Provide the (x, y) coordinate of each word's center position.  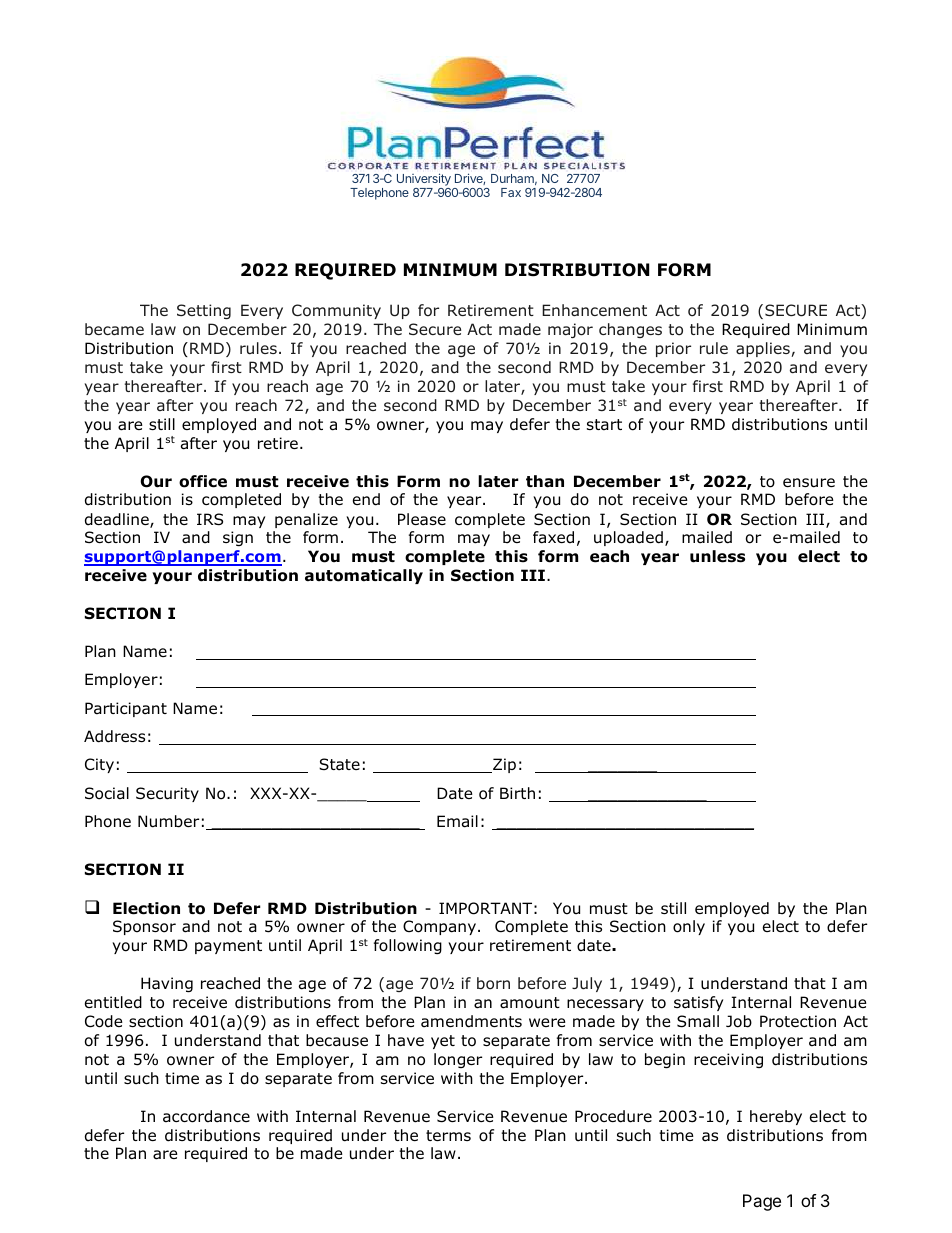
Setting (204, 311)
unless (717, 556)
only (689, 927)
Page (762, 1202)
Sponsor (144, 927)
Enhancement (594, 310)
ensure (809, 483)
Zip (503, 765)
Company (441, 927)
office (203, 481)
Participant (126, 709)
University (424, 181)
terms (448, 1135)
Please (422, 519)
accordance (206, 1116)
